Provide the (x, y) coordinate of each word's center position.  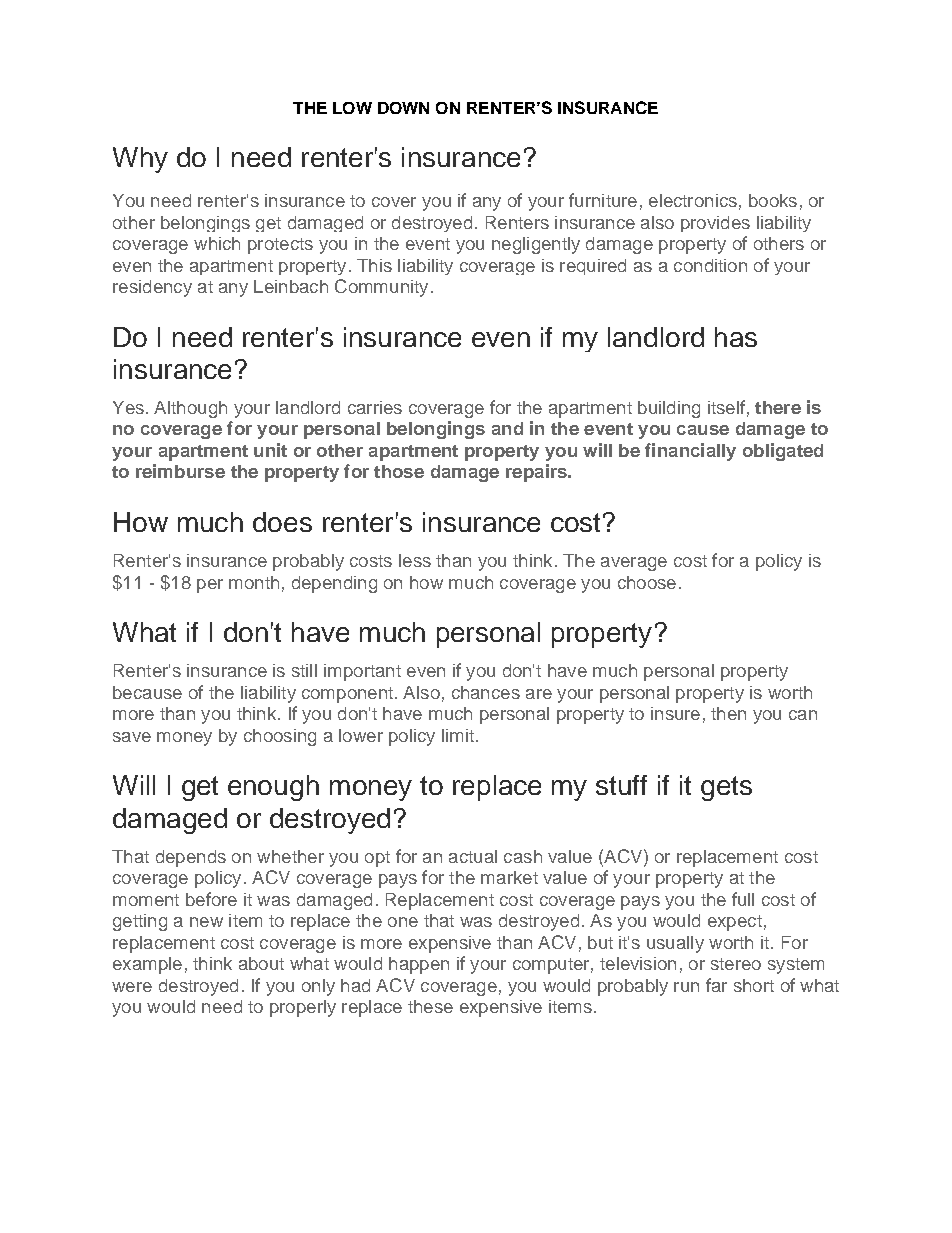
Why (140, 160)
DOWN (403, 108)
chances (486, 692)
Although (190, 409)
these (430, 1006)
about (261, 963)
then (728, 713)
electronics (693, 200)
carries (375, 407)
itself (726, 407)
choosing (280, 737)
